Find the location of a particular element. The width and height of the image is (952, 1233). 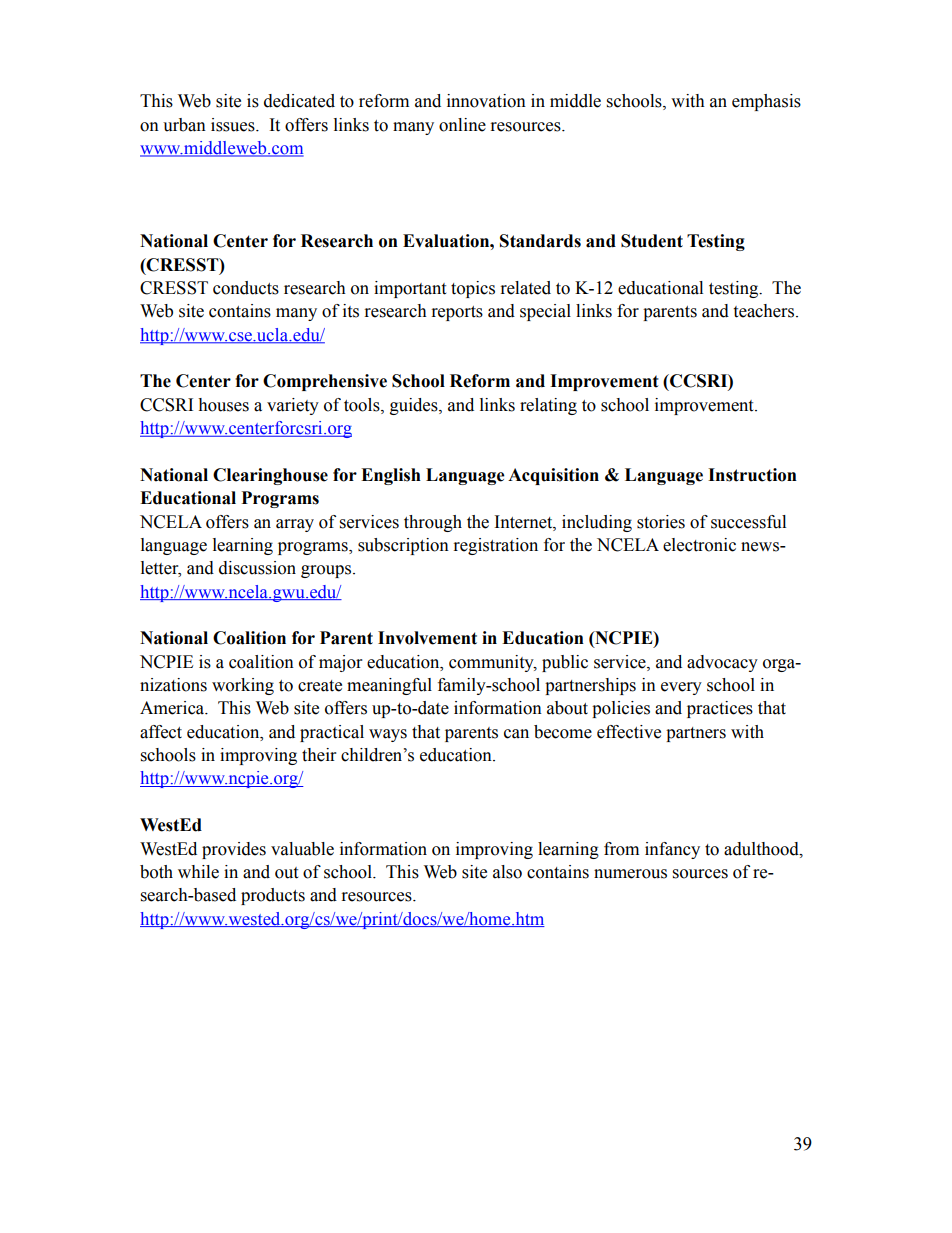

issues is located at coordinates (234, 125).
